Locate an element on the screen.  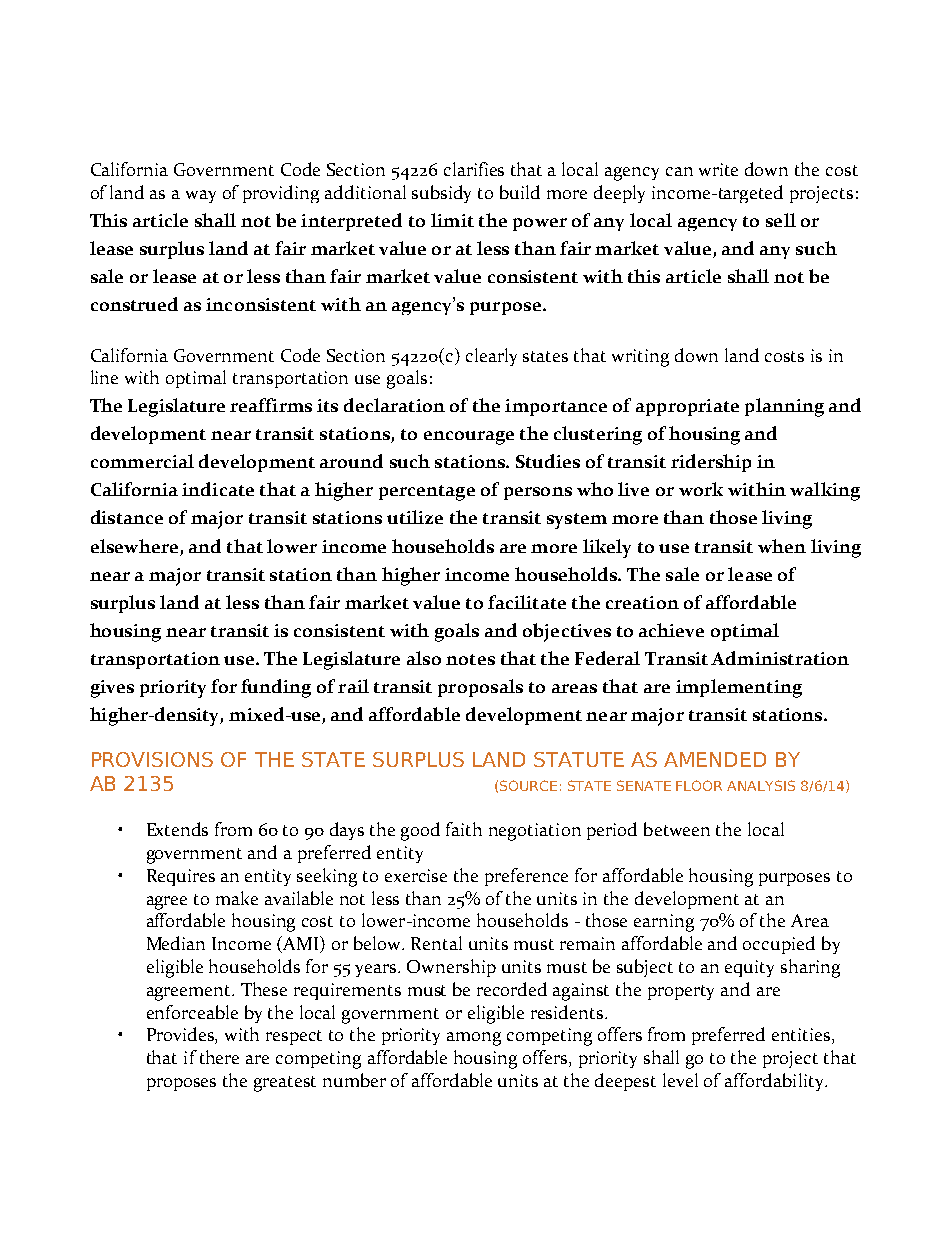
indicate is located at coordinates (218, 489).
